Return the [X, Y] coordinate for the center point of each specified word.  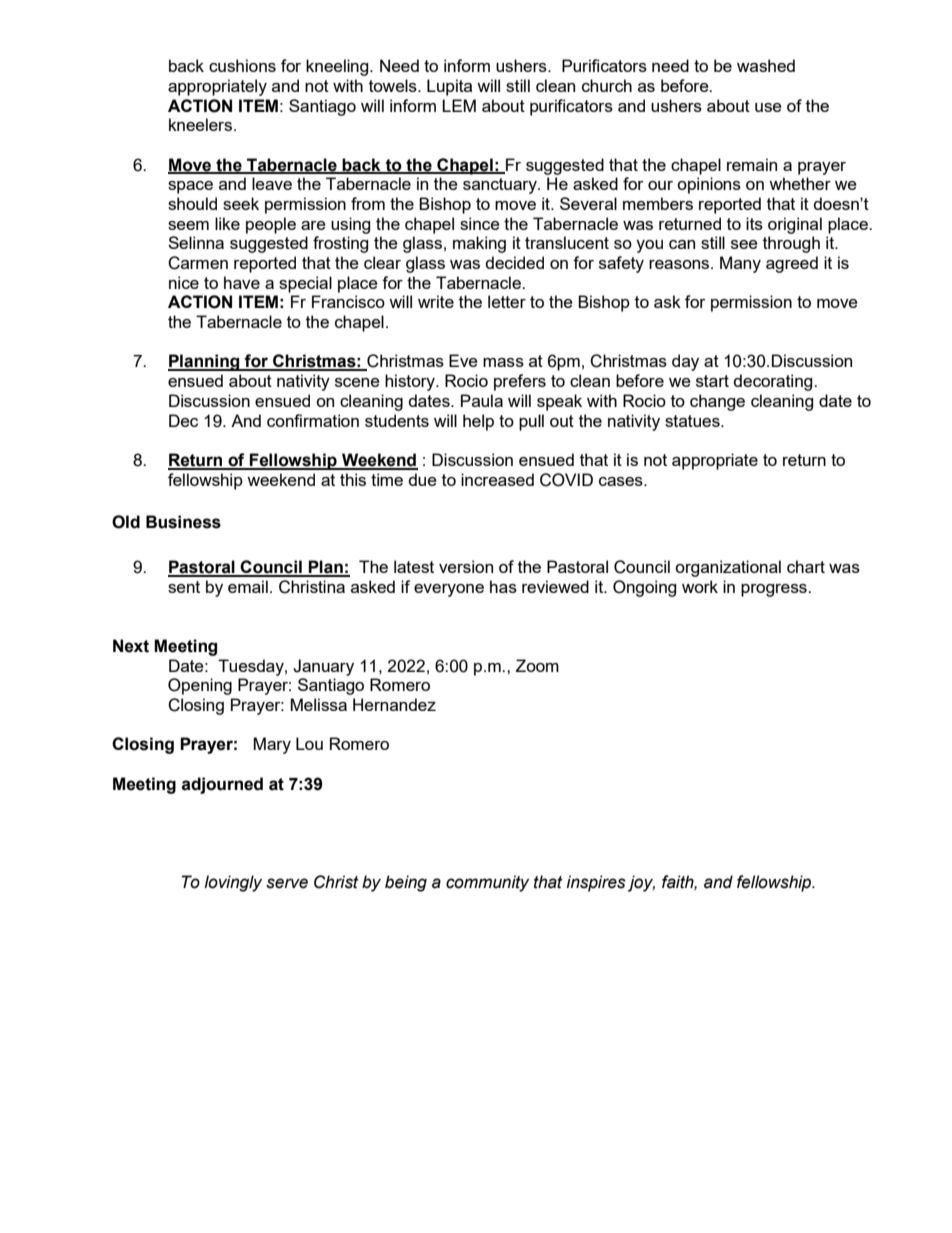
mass [503, 362]
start [712, 381]
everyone [449, 590]
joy [641, 883]
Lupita [449, 87]
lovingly [233, 883]
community [487, 883]
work [700, 586]
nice [184, 282]
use [768, 107]
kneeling [338, 67]
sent [184, 587]
